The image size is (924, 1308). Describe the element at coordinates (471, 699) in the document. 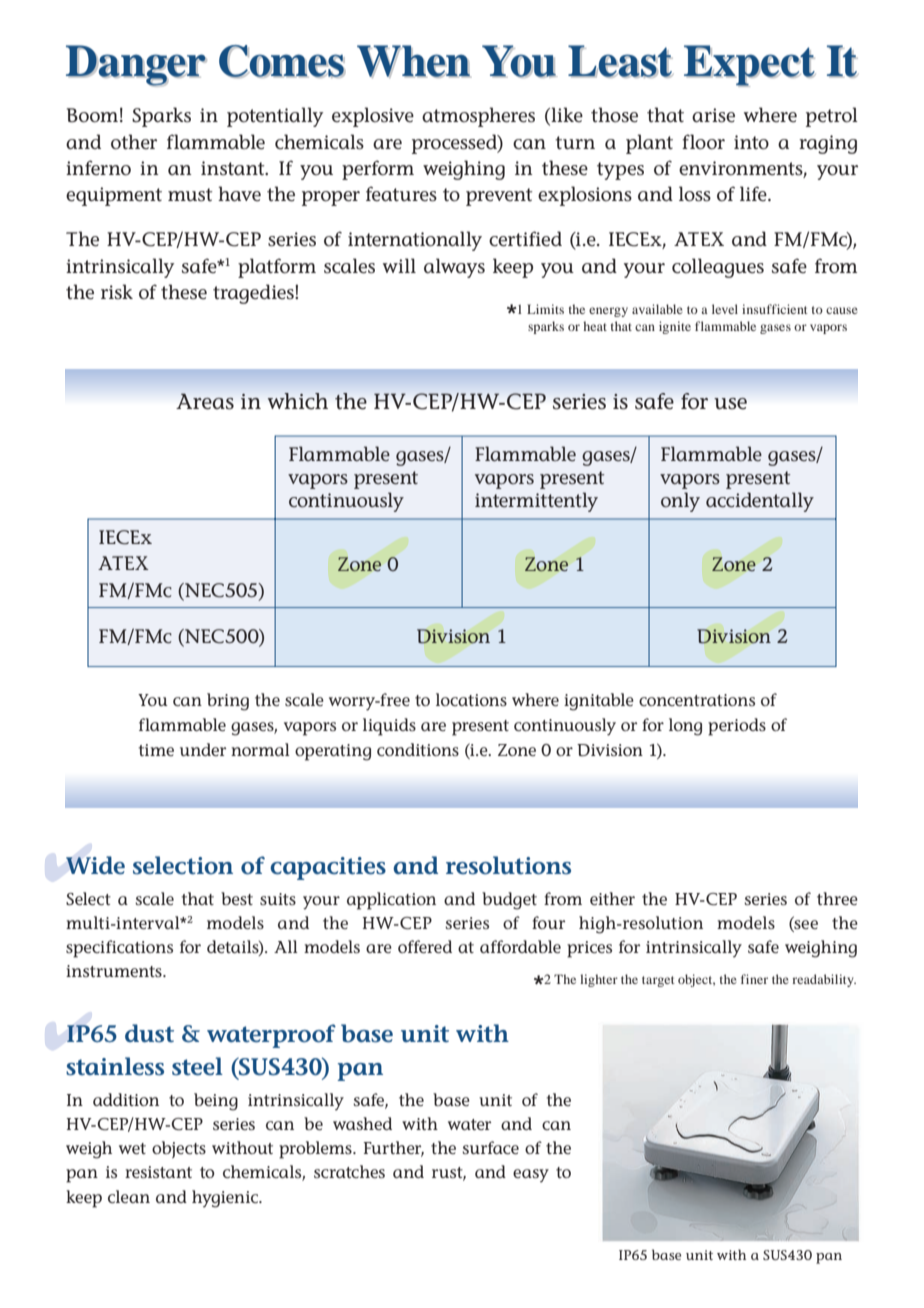

I see `locations` at that location.
